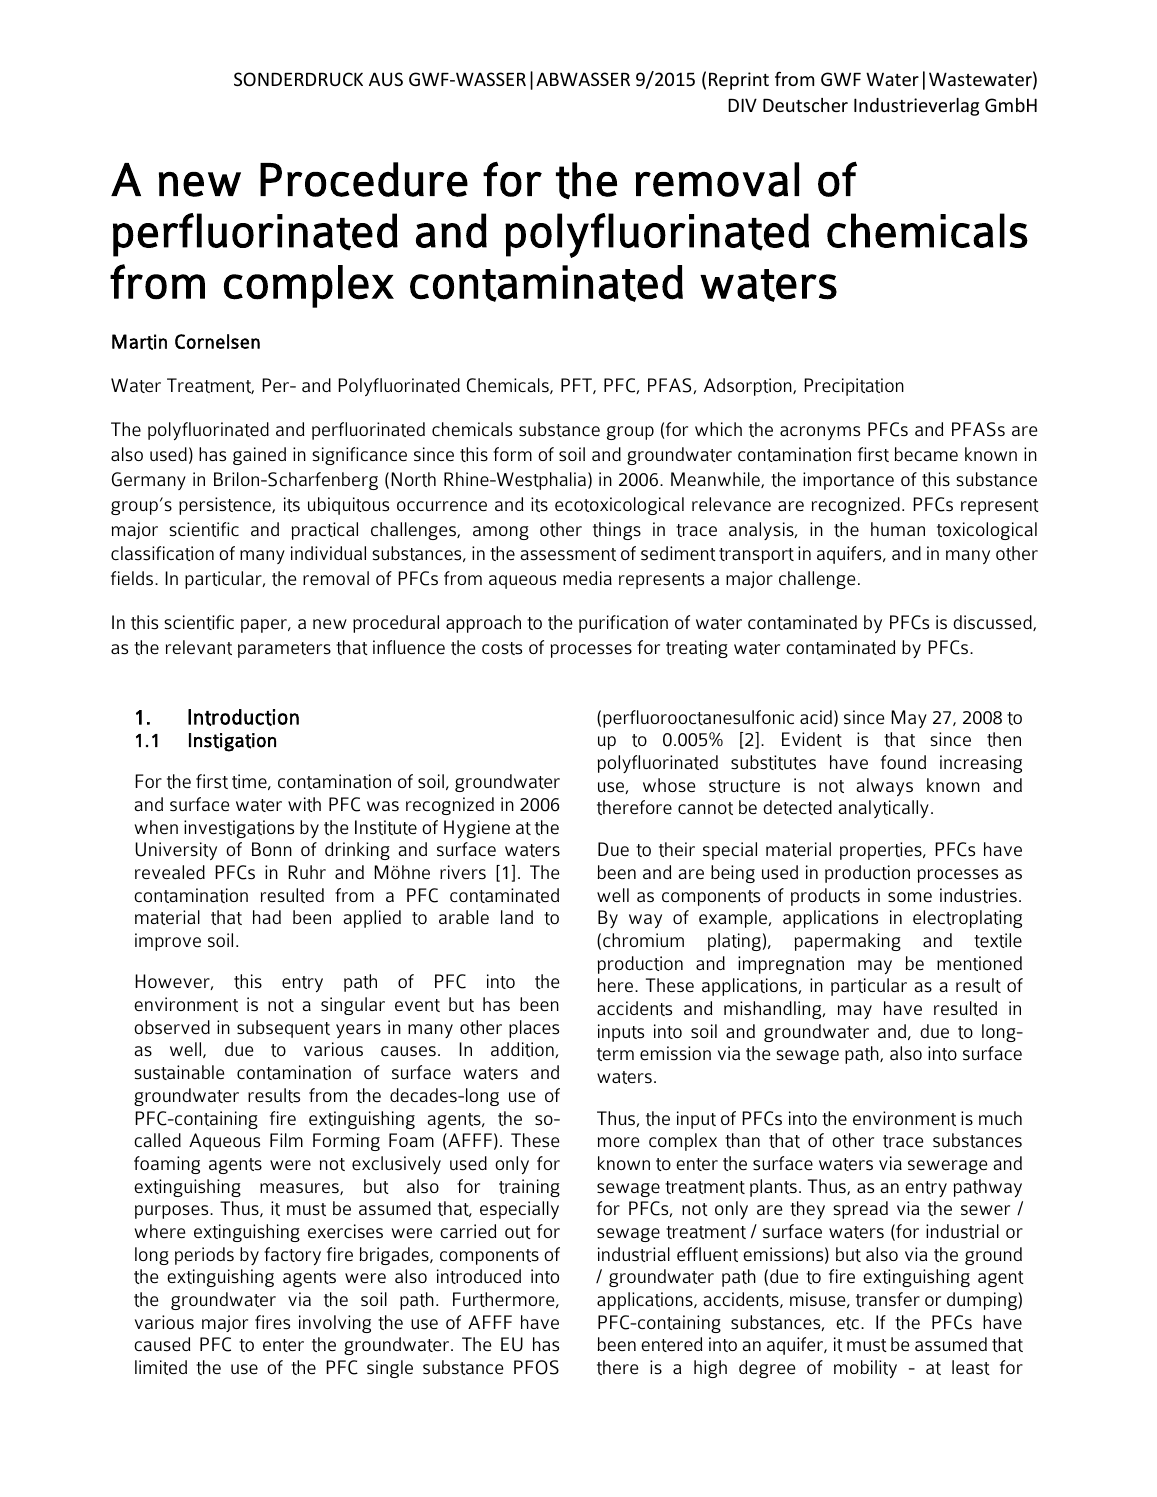 Image resolution: width=1157 pixels, height=1497 pixels. Describe the element at coordinates (243, 717) in the image. I see `Introduction` at that location.
